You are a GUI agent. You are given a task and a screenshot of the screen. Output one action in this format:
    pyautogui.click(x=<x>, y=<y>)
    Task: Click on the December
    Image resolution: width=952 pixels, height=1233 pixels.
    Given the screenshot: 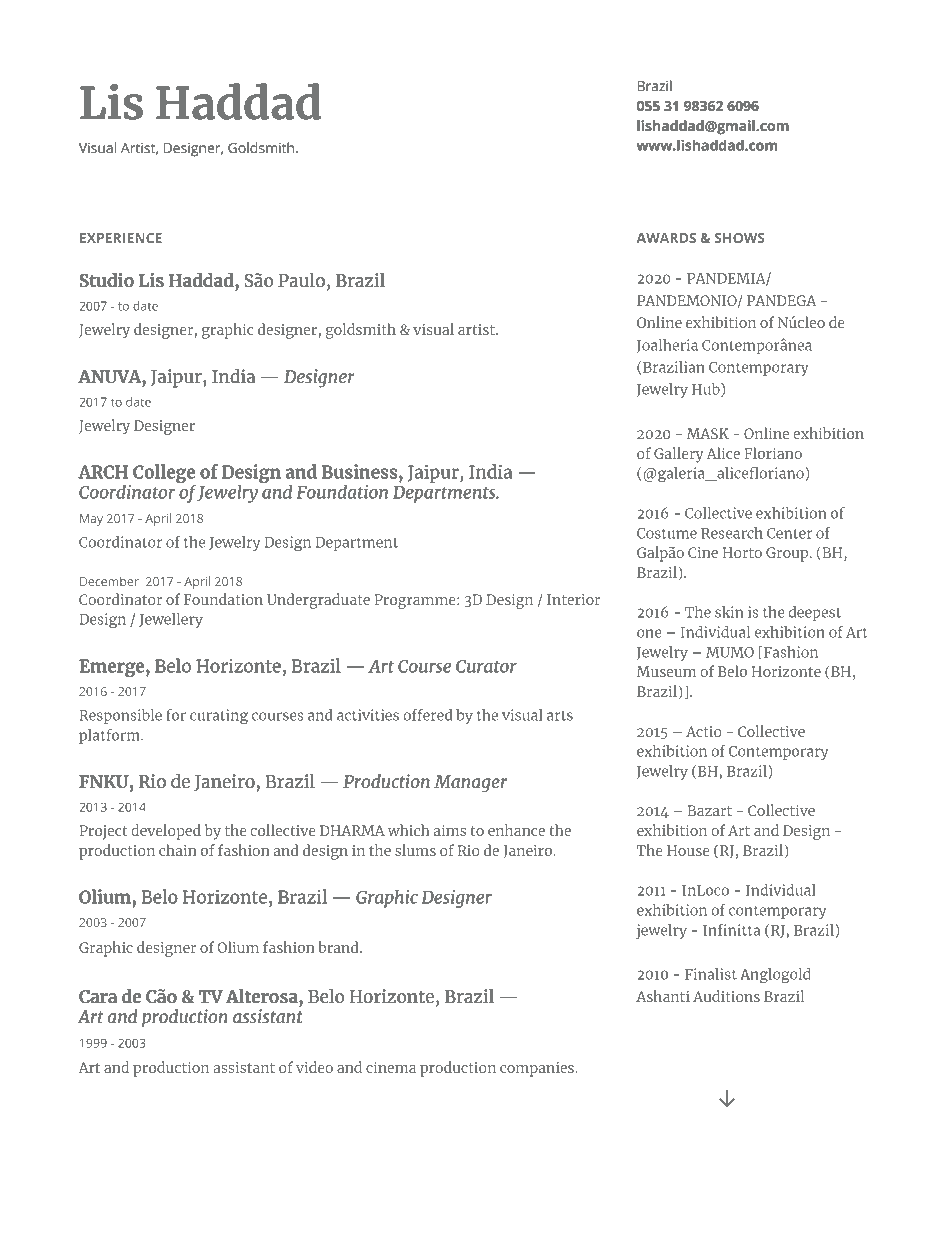 What is the action you would take?
    pyautogui.click(x=109, y=581)
